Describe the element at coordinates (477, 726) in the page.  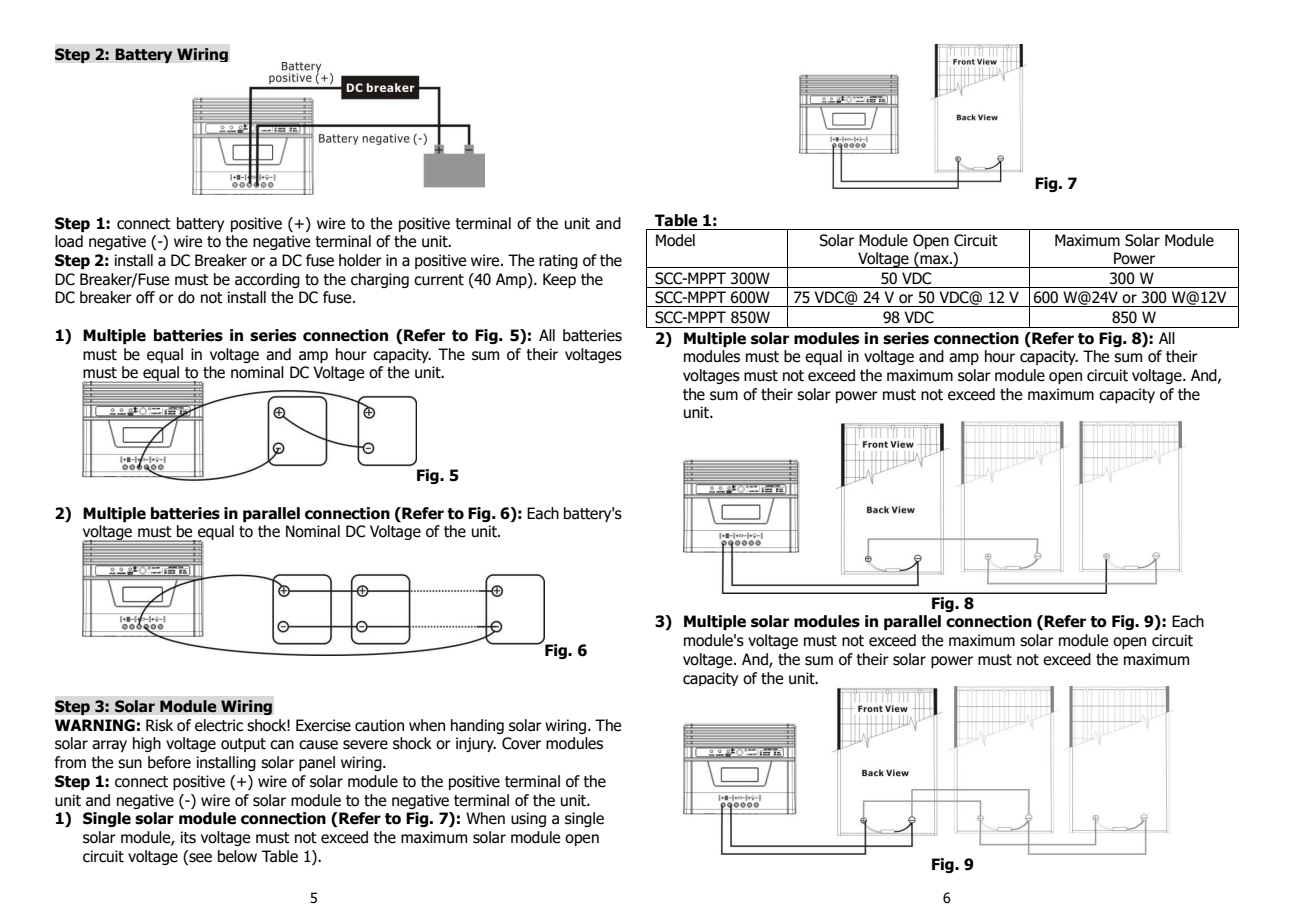
I see `handing` at that location.
